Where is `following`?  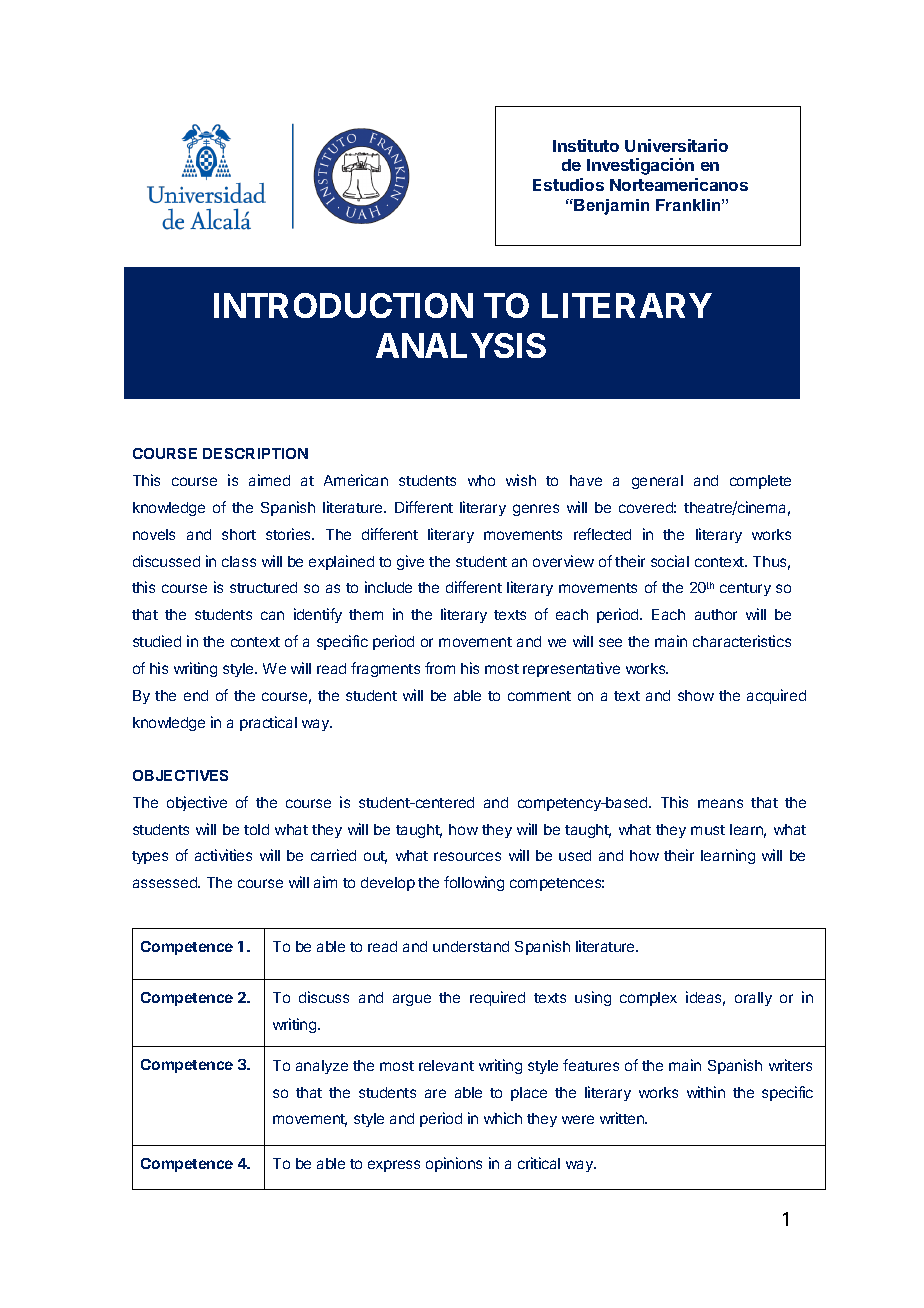 following is located at coordinates (474, 883).
